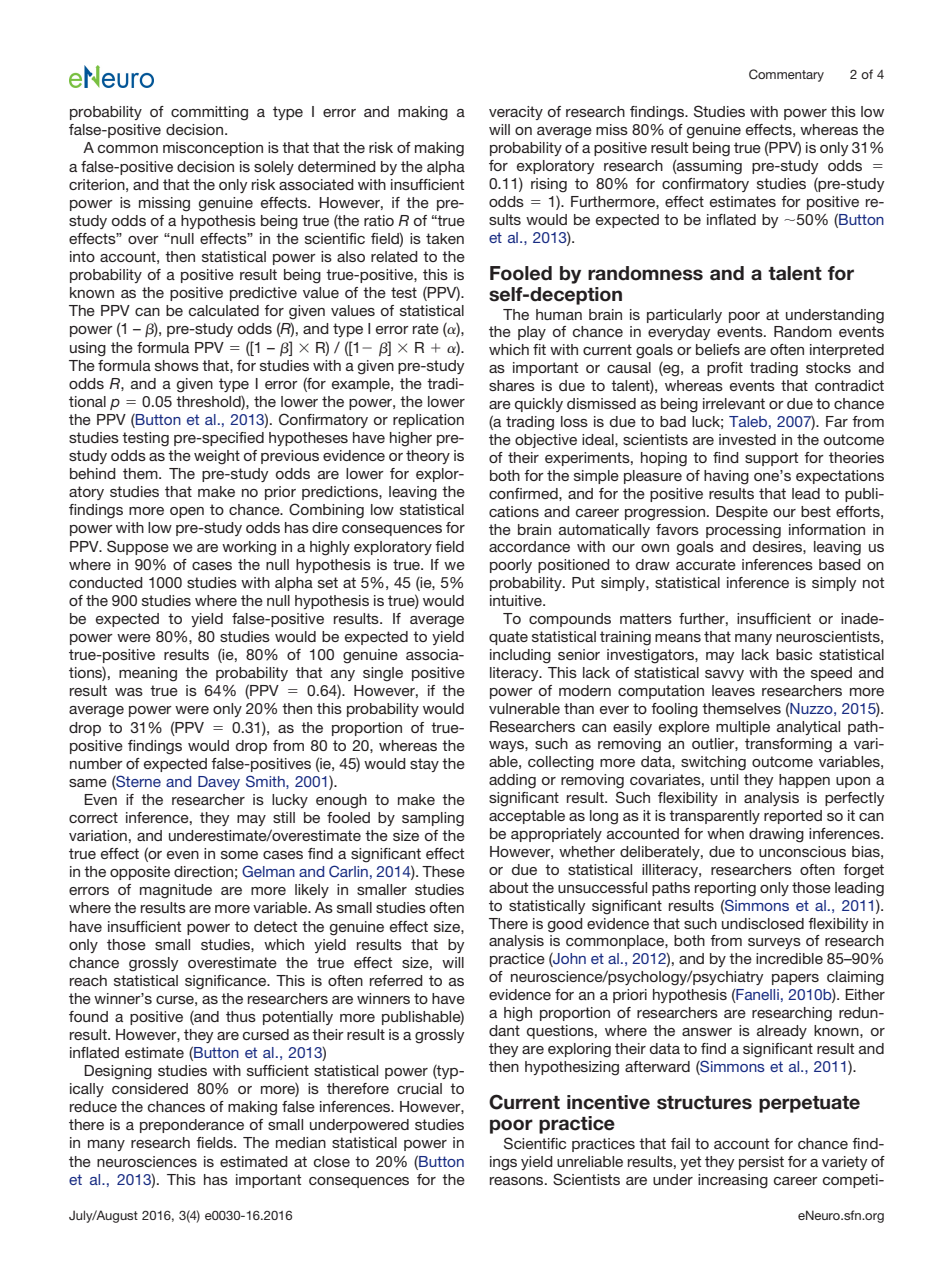 Image resolution: width=952 pixels, height=1275 pixels. What do you see at coordinates (734, 403) in the screenshot?
I see `irrelevant` at bounding box center [734, 403].
